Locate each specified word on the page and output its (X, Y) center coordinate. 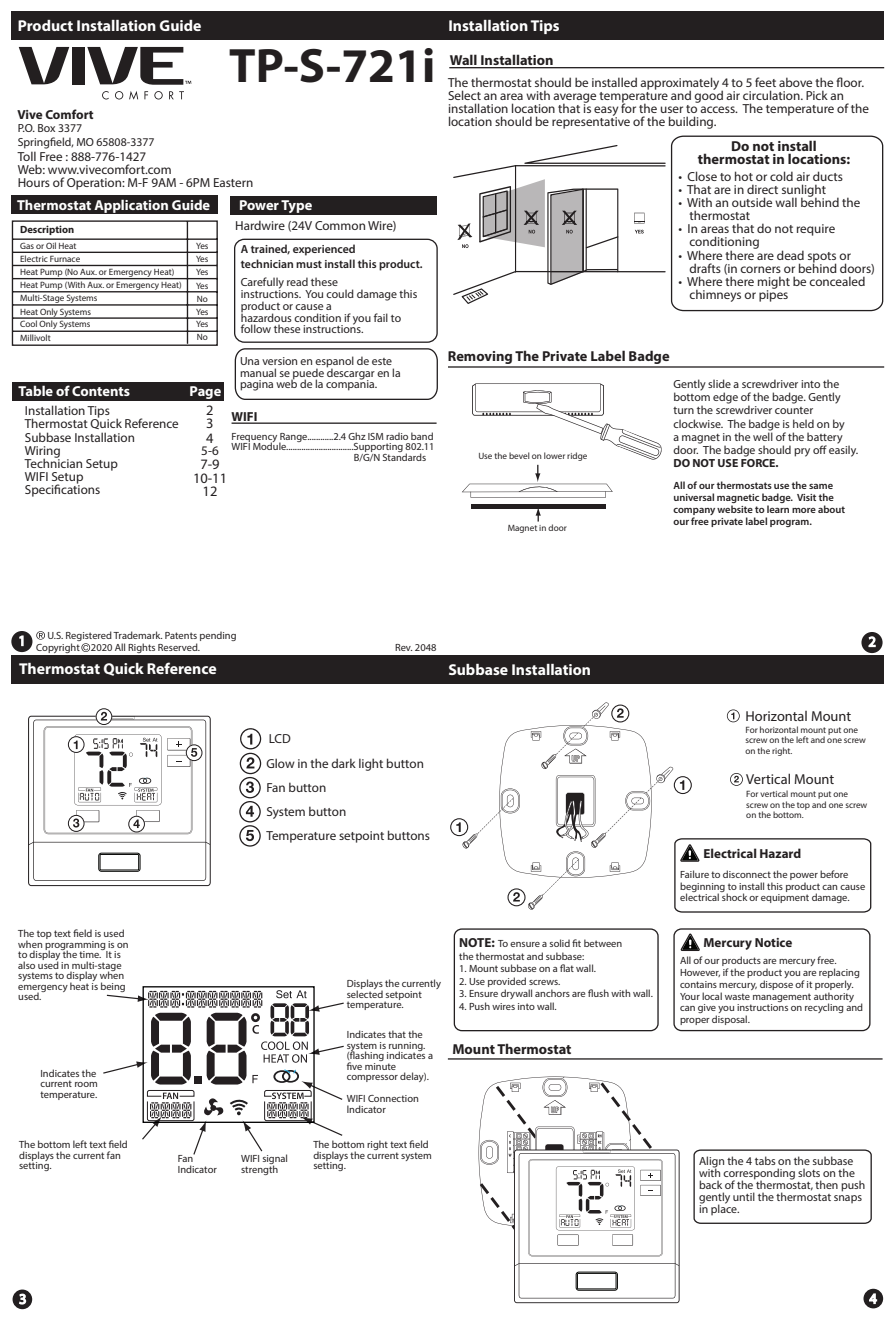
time (90, 954)
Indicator (197, 1169)
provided (507, 982)
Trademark (137, 635)
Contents (101, 391)
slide (719, 383)
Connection (393, 1098)
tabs (765, 1160)
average (574, 99)
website (735, 509)
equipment (785, 898)
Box (46, 128)
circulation (772, 95)
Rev (403, 647)
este (382, 361)
